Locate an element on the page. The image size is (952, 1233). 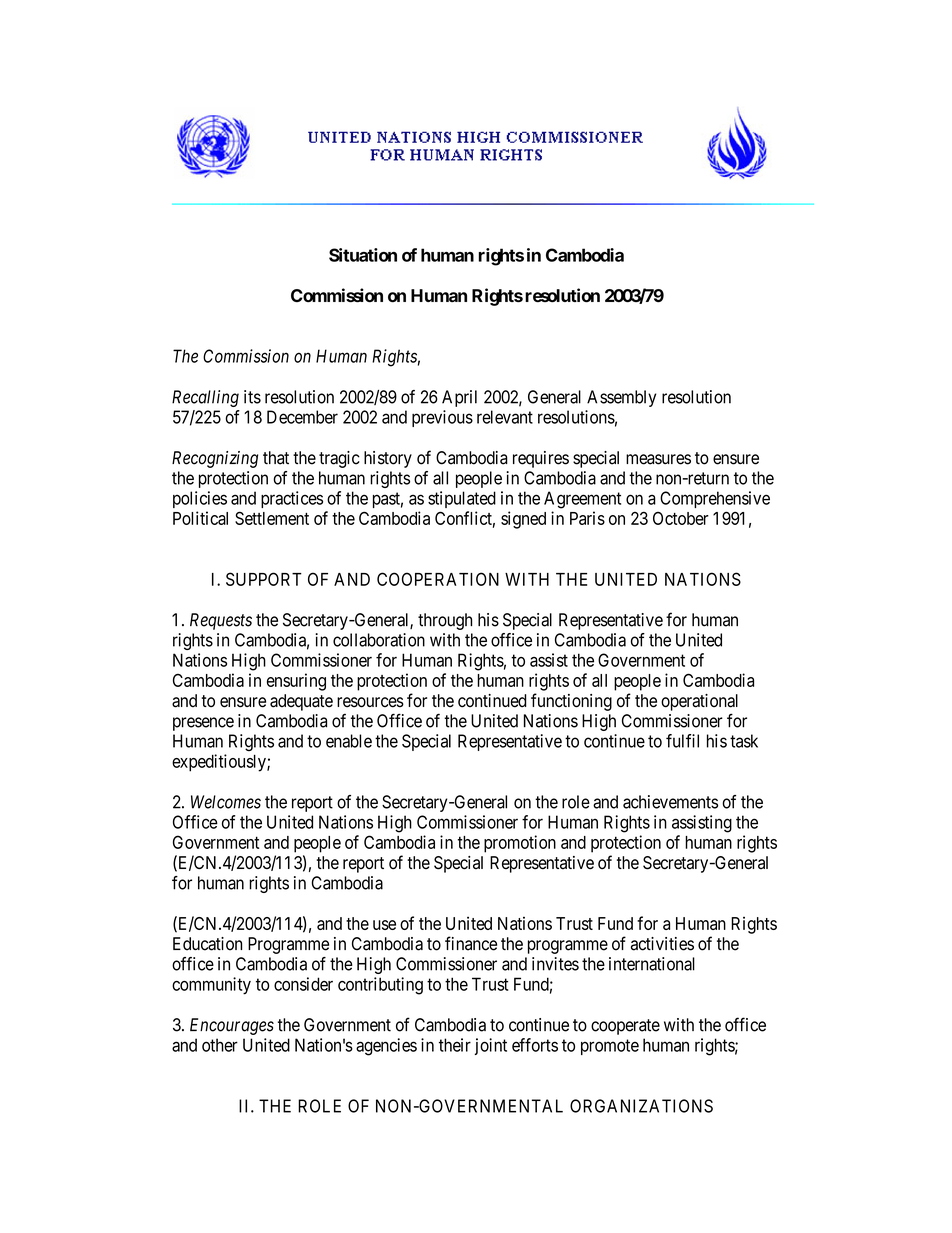
April is located at coordinates (459, 398).
